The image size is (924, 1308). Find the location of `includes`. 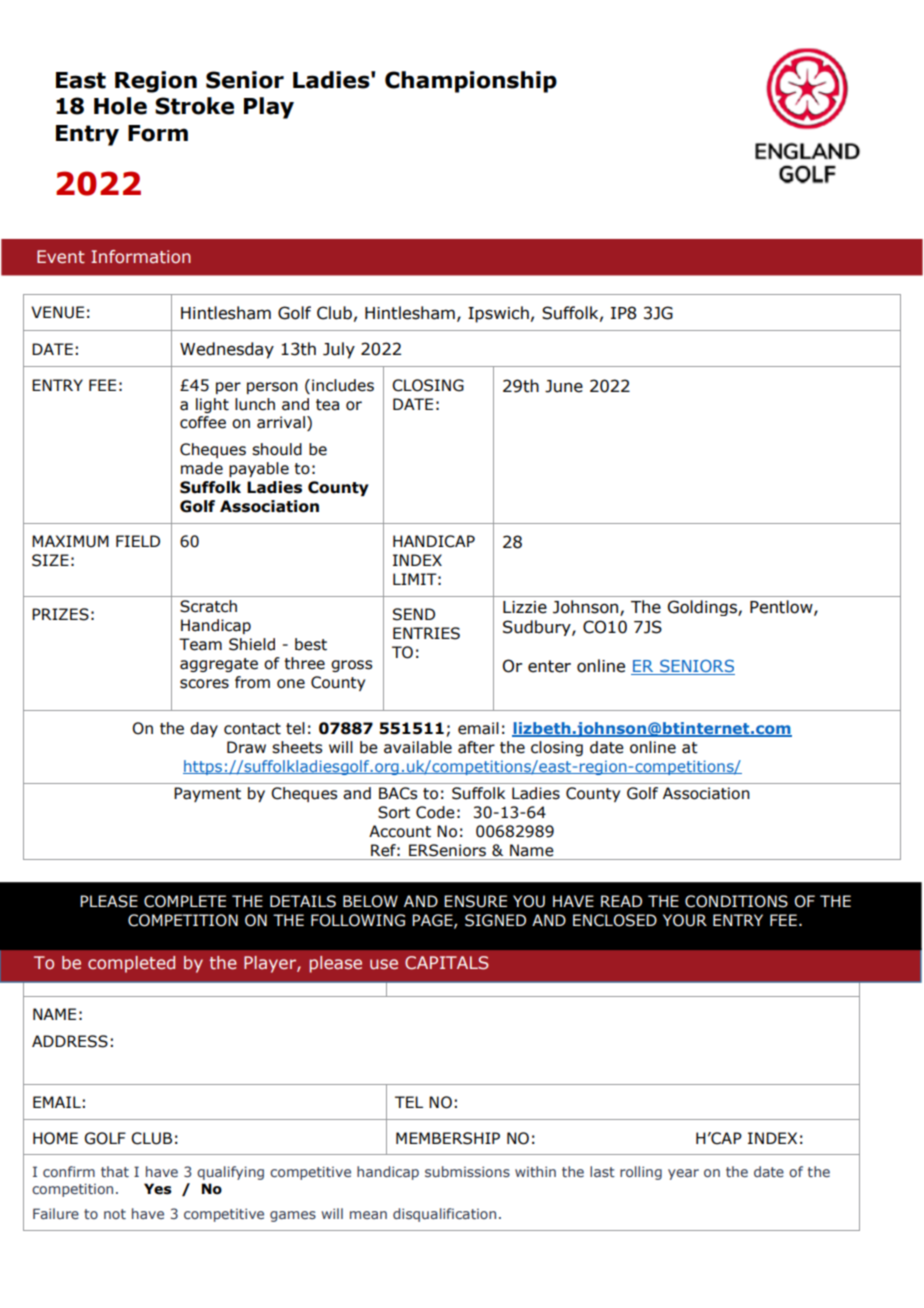

includes is located at coordinates (343, 385).
